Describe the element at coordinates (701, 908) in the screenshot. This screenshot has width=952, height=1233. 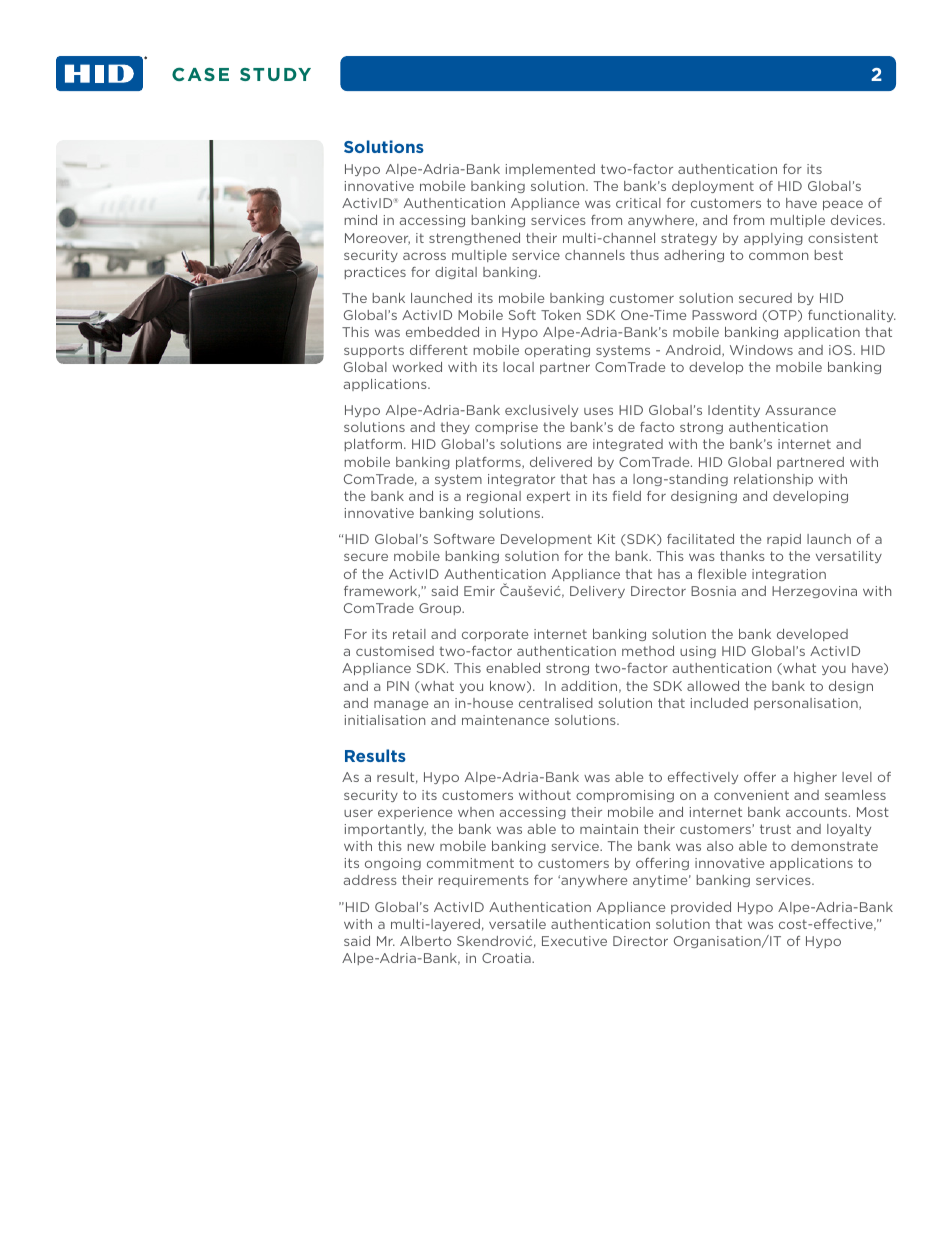
I see `provided` at that location.
